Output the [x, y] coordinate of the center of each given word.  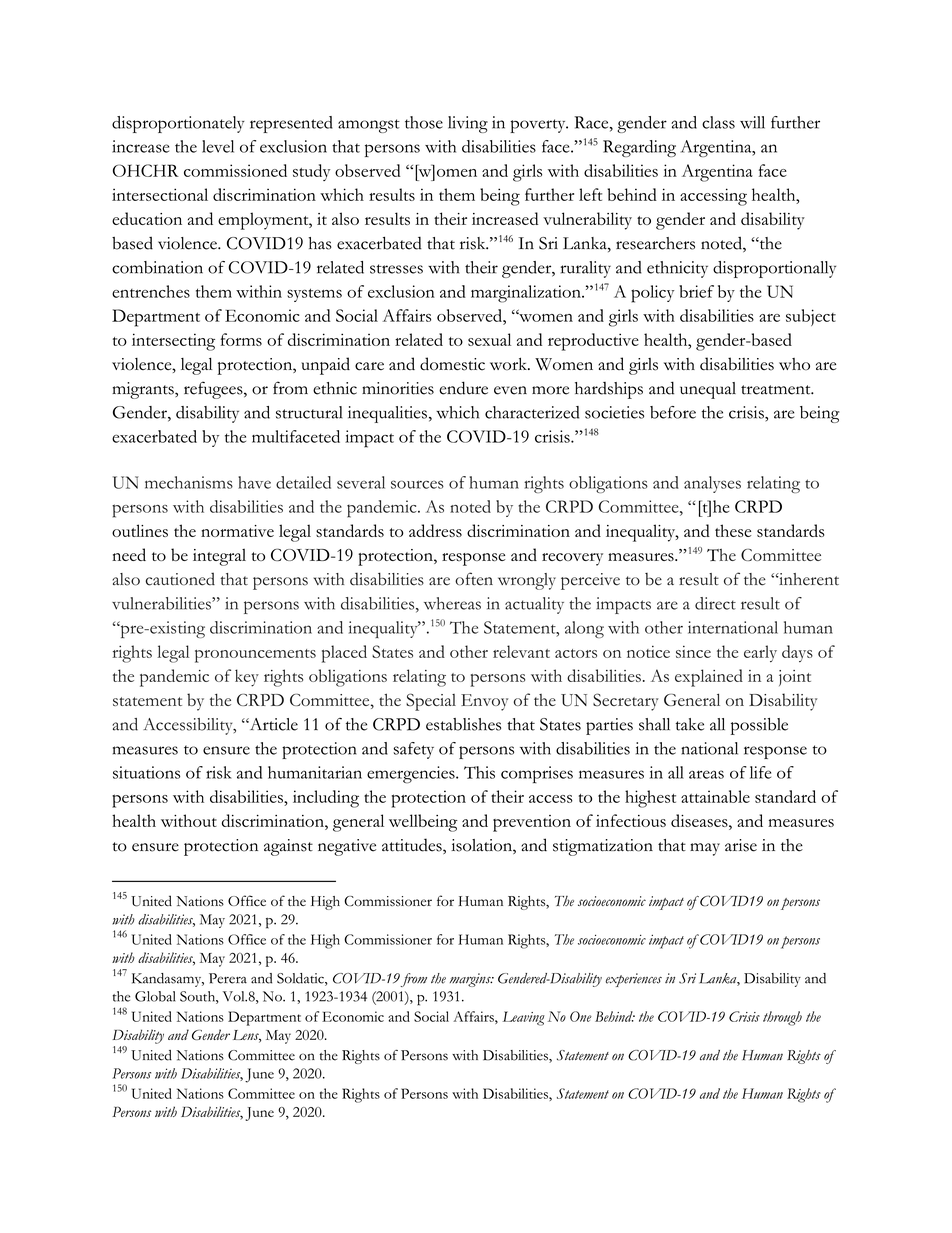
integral [219, 557]
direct [715, 603]
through [782, 1018]
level [218, 146]
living [468, 124]
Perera [228, 978]
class [718, 122]
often [474, 579]
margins [471, 980]
